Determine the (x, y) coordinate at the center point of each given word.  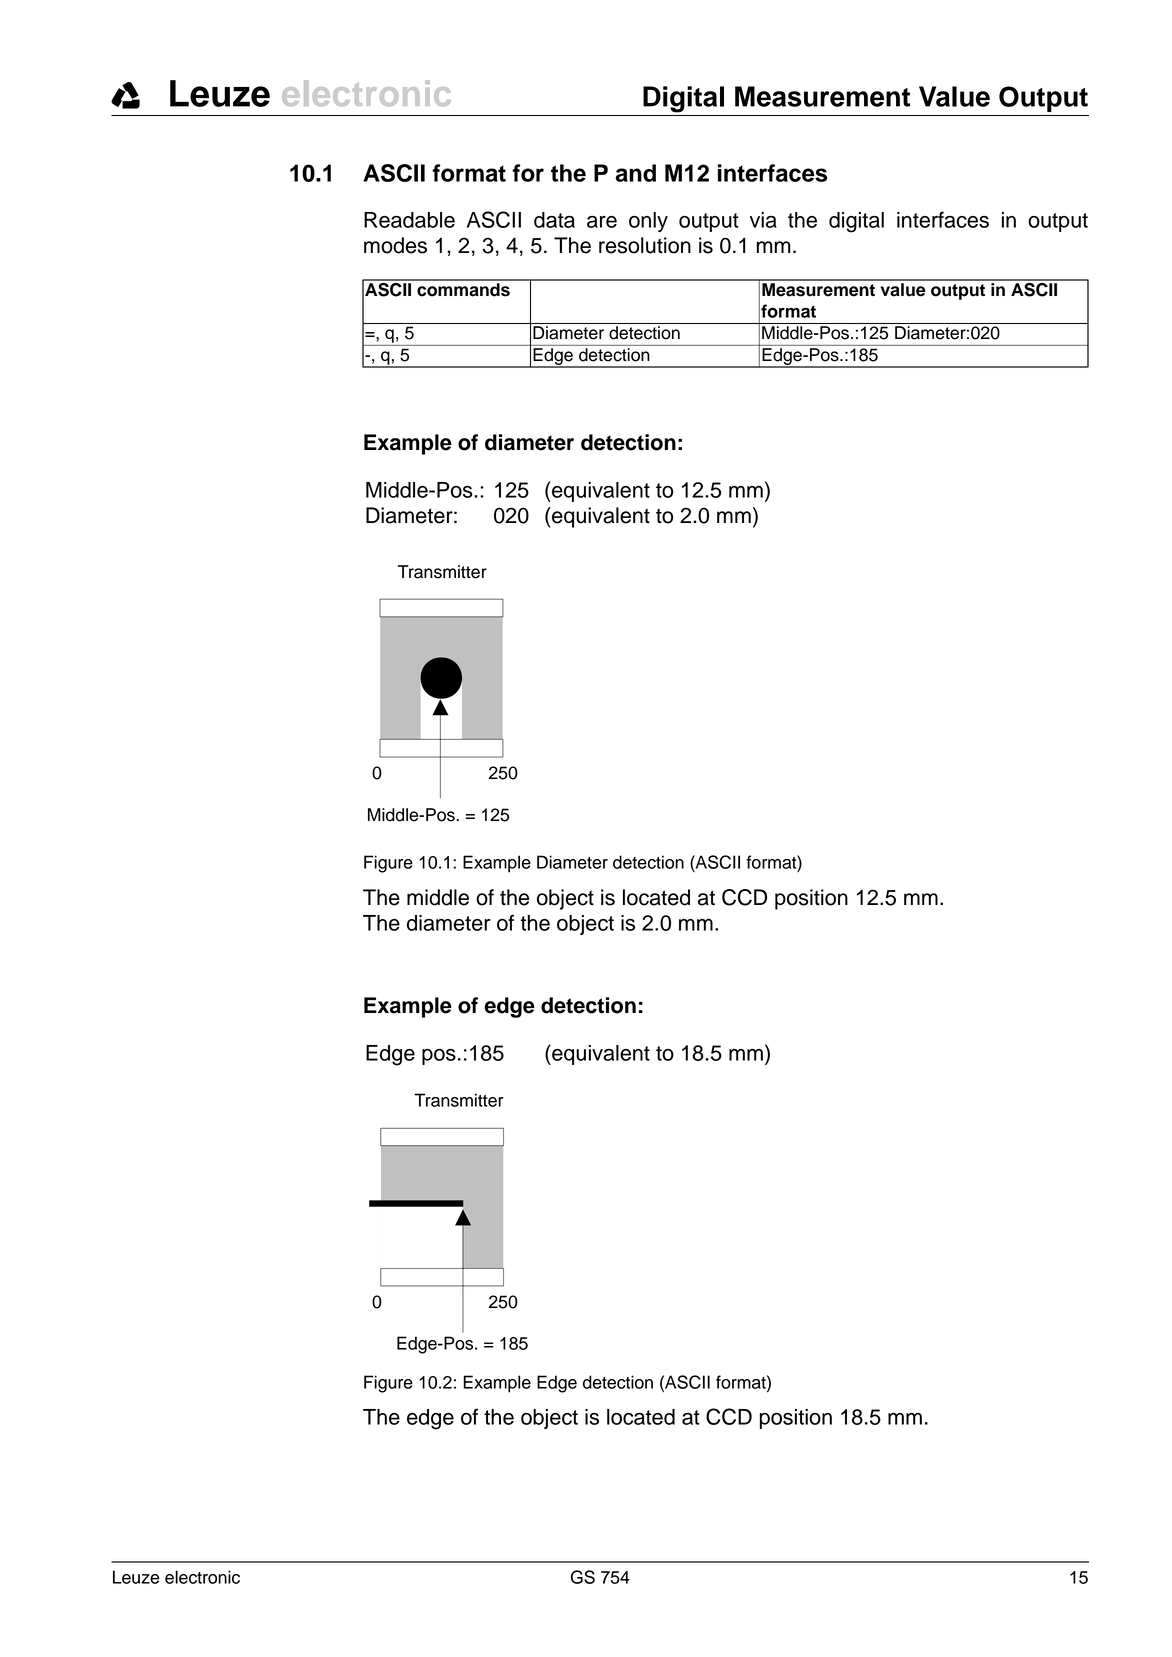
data (554, 220)
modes (395, 245)
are (602, 222)
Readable (409, 220)
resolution (645, 245)
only (648, 222)
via (763, 220)
